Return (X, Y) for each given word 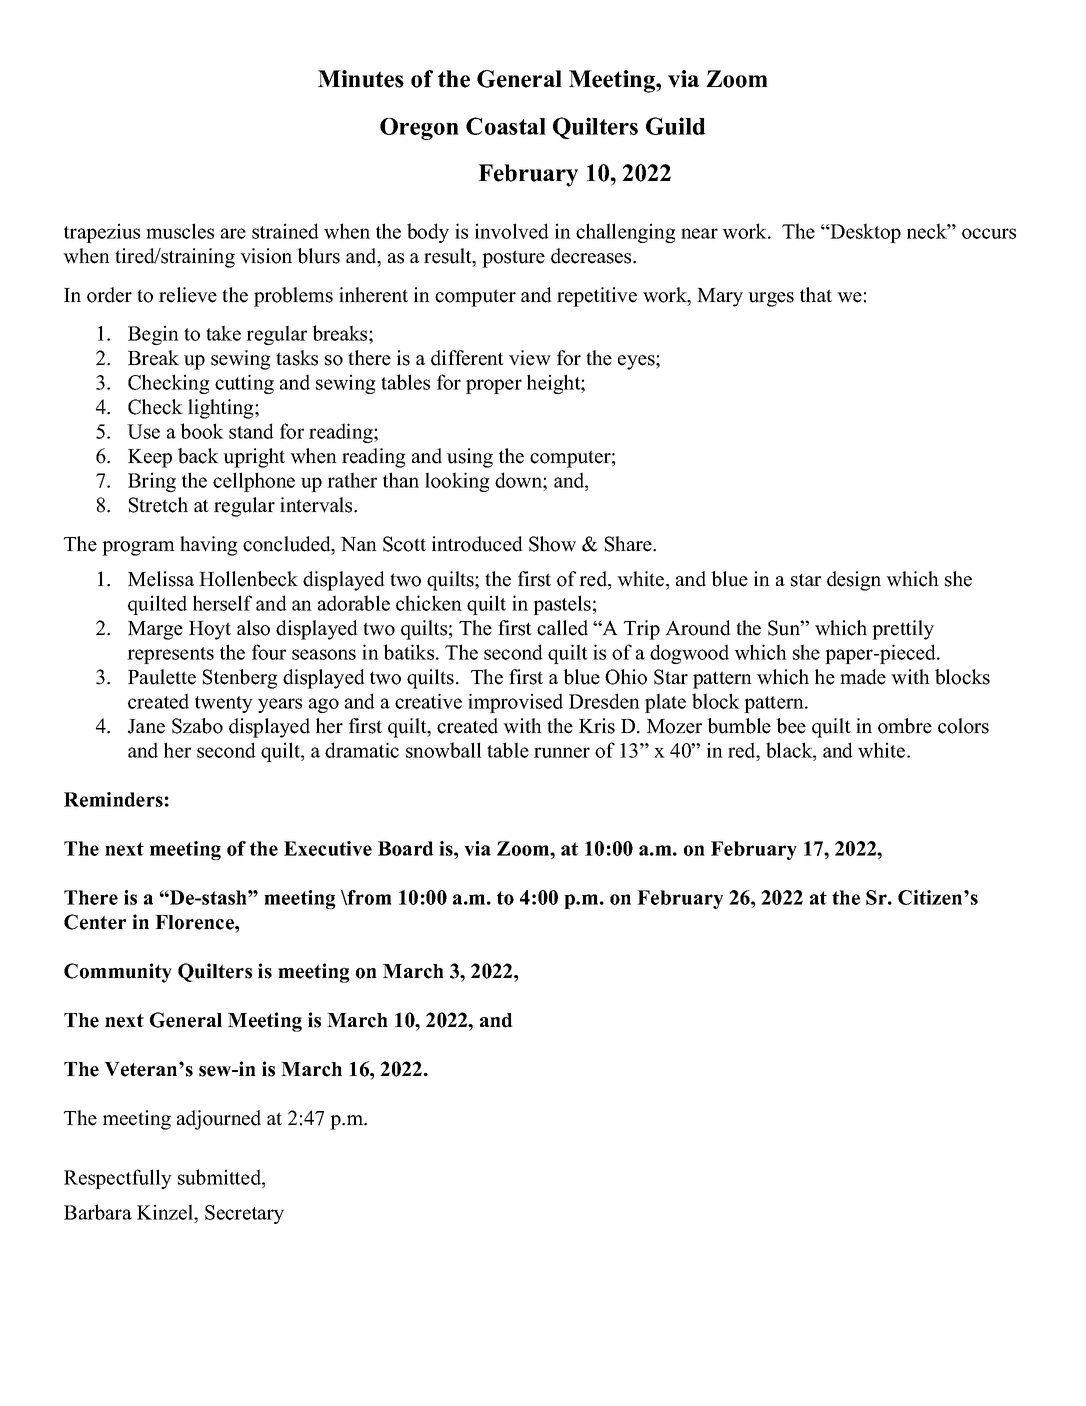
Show (552, 544)
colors (963, 726)
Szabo (197, 726)
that (816, 294)
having (209, 546)
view (530, 358)
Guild (676, 126)
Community (118, 973)
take (223, 333)
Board (406, 848)
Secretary (244, 1214)
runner (562, 752)
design (854, 581)
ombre (905, 726)
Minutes (361, 79)
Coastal (506, 126)
